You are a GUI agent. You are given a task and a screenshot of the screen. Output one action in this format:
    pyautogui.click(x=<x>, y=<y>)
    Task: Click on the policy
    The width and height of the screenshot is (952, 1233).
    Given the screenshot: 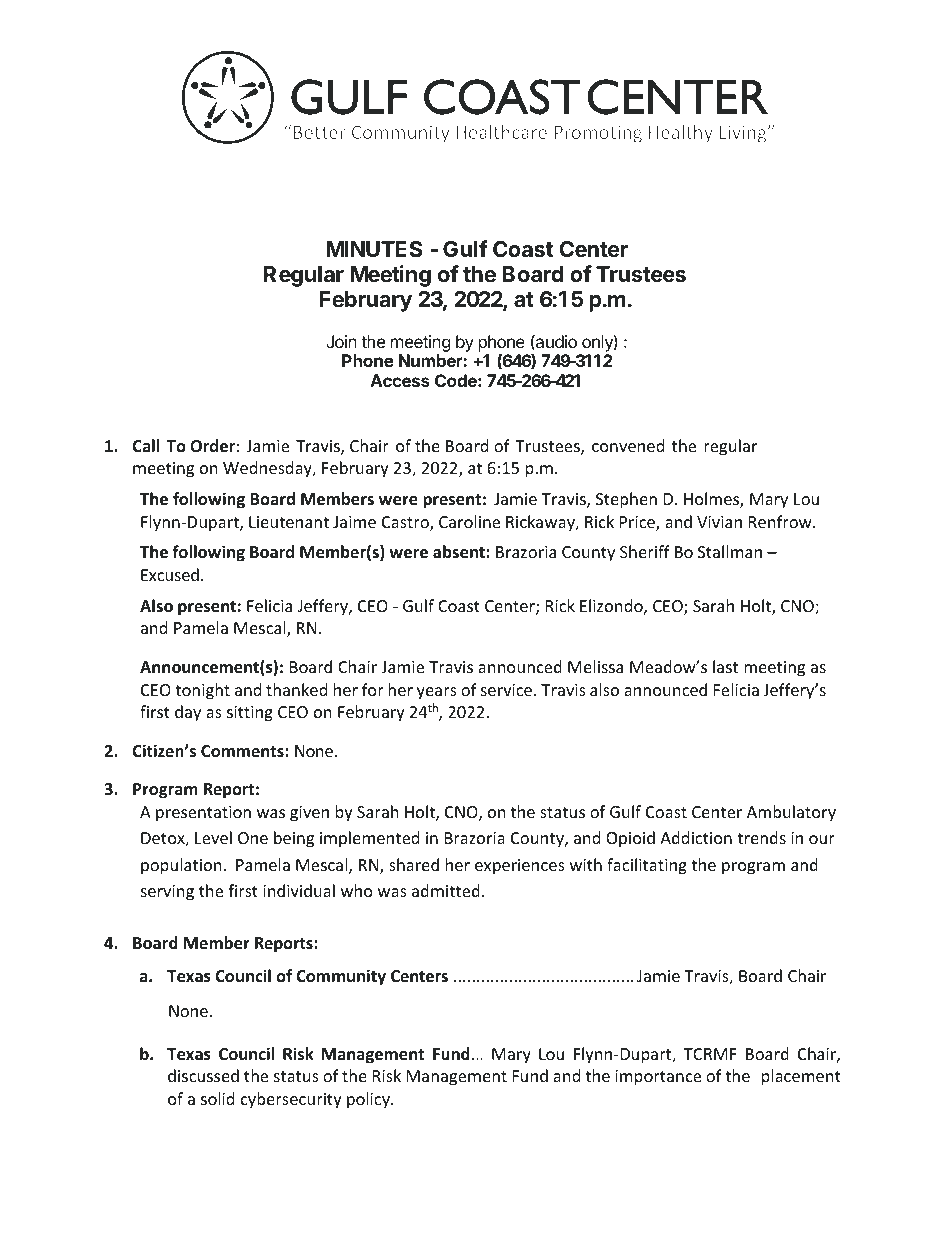 What is the action you would take?
    pyautogui.click(x=369, y=1100)
